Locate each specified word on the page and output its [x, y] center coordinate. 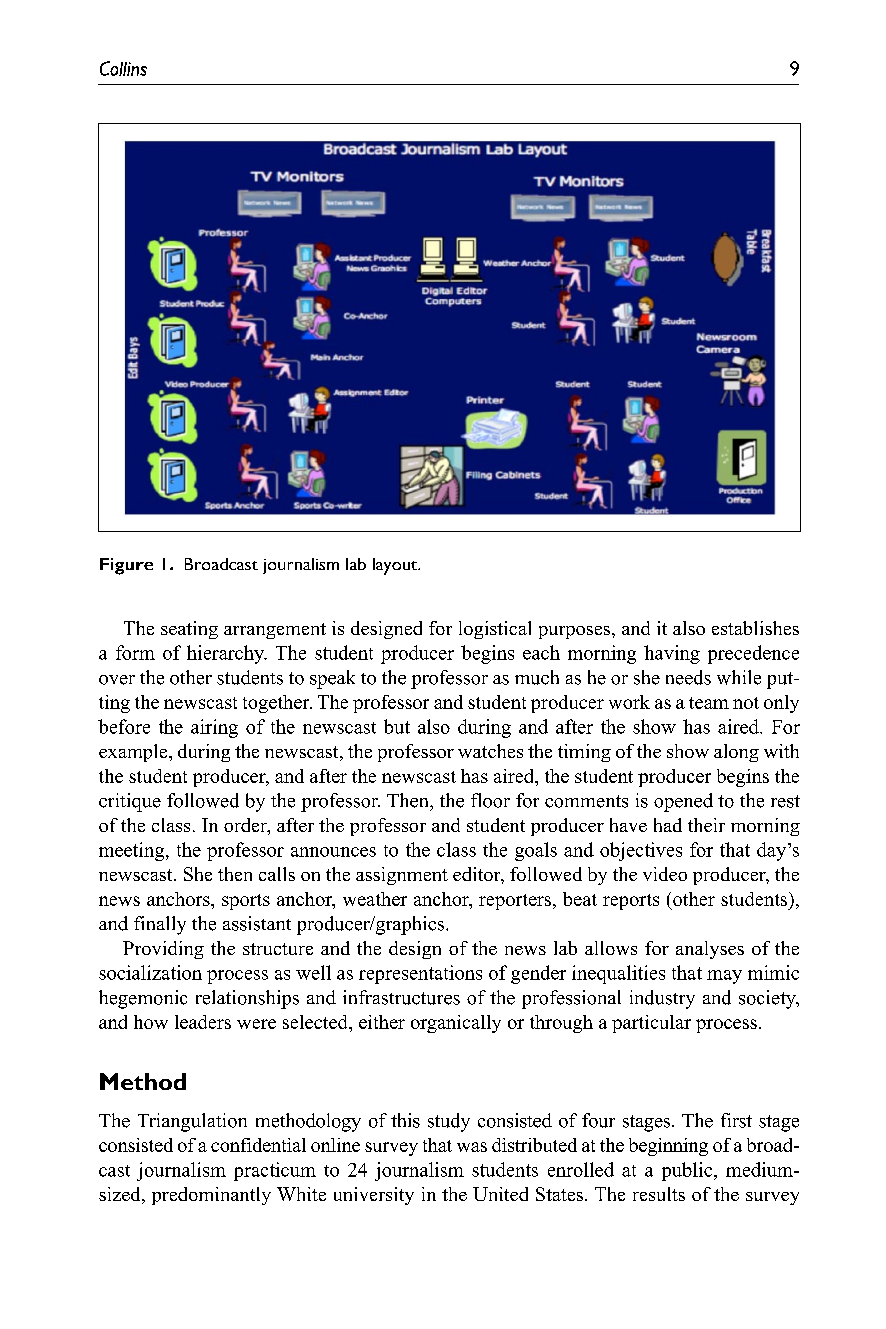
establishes [755, 628]
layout [396, 566]
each [541, 652]
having [672, 654]
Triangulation [192, 1122]
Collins [123, 68]
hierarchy [227, 654]
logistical [495, 630]
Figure [126, 566]
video [665, 874]
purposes [576, 632]
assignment [402, 876]
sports [246, 902]
